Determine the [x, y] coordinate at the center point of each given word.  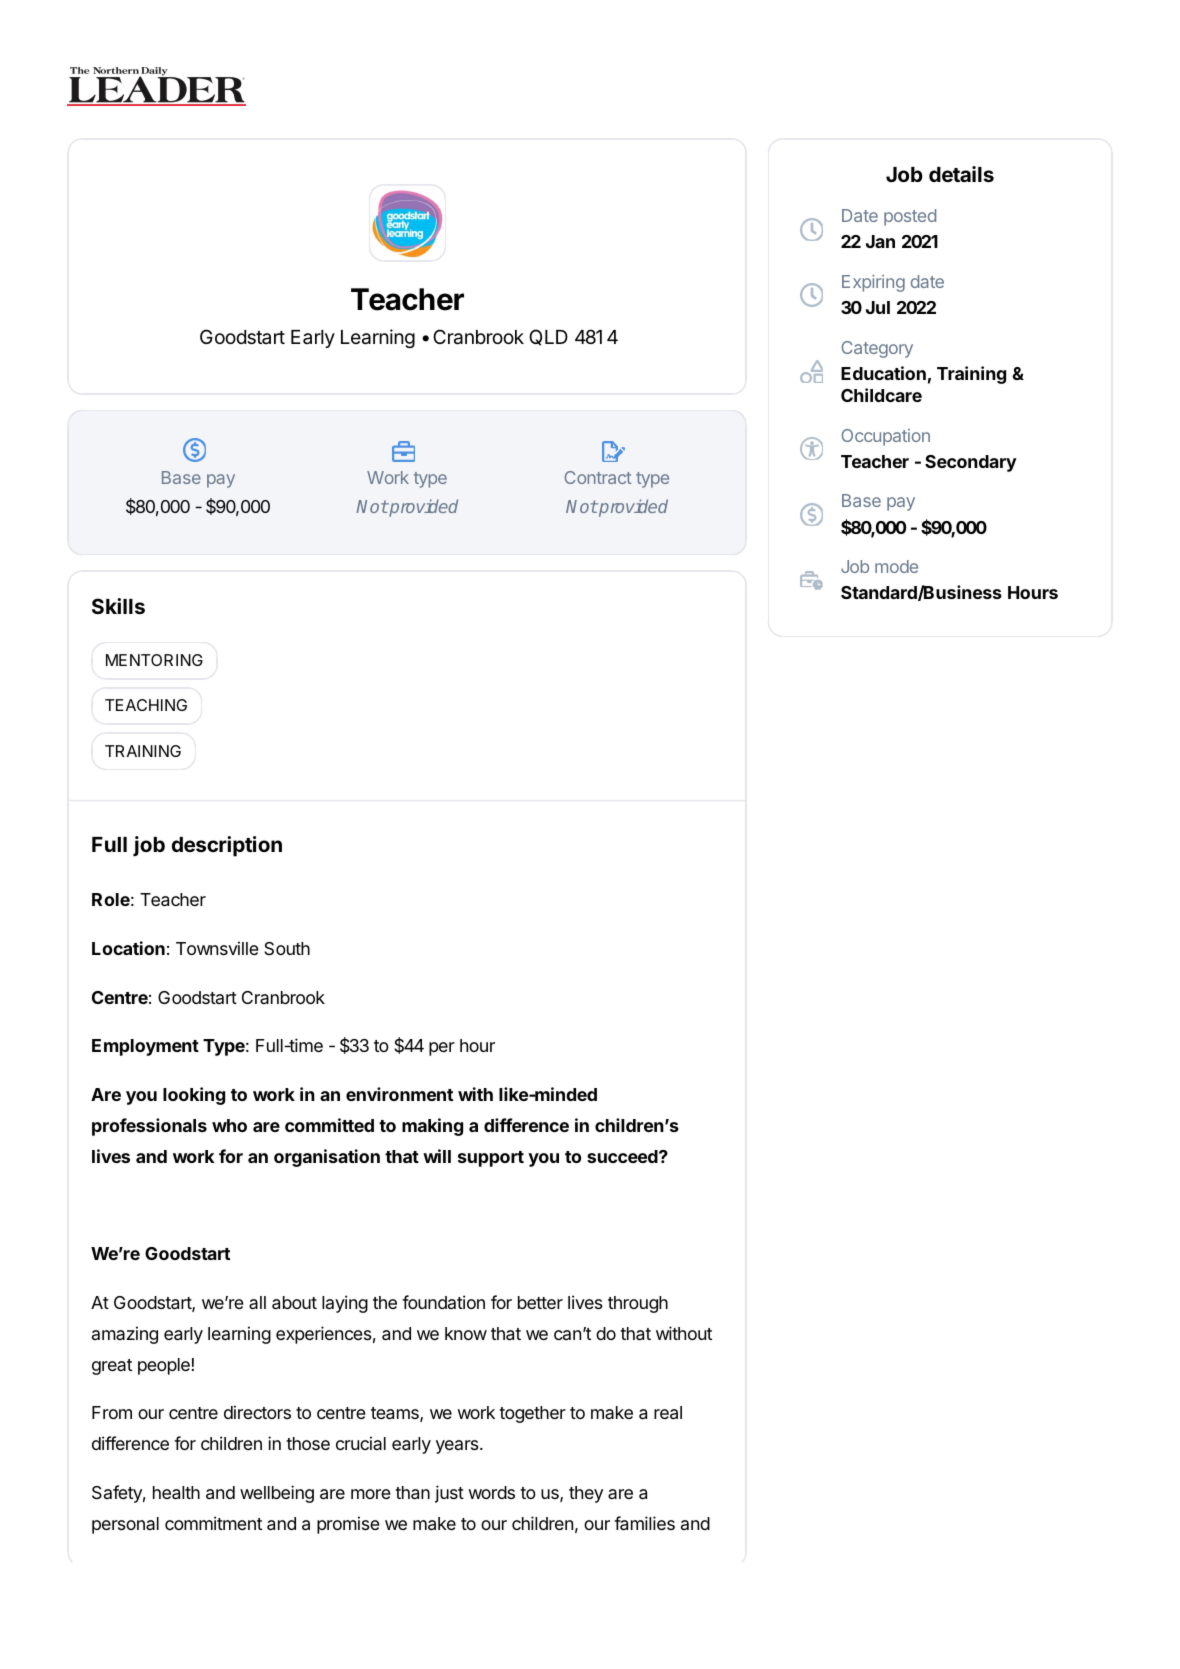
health [176, 1493]
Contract [597, 477]
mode [896, 566]
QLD [548, 337]
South [287, 948]
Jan [880, 241]
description [227, 846]
